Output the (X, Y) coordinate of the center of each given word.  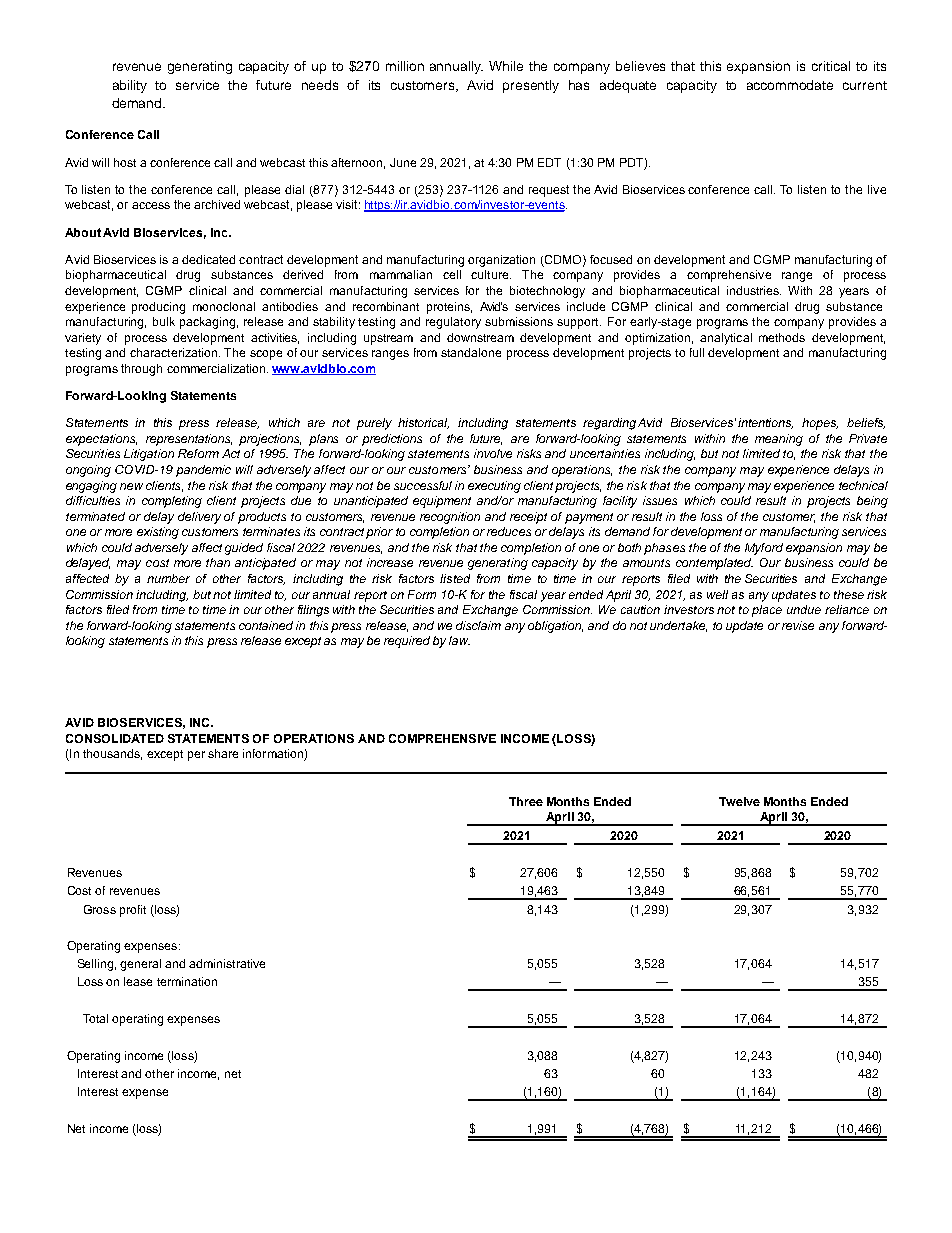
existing (158, 533)
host (125, 162)
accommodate (790, 85)
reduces (509, 531)
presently (531, 86)
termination (187, 981)
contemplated (714, 564)
